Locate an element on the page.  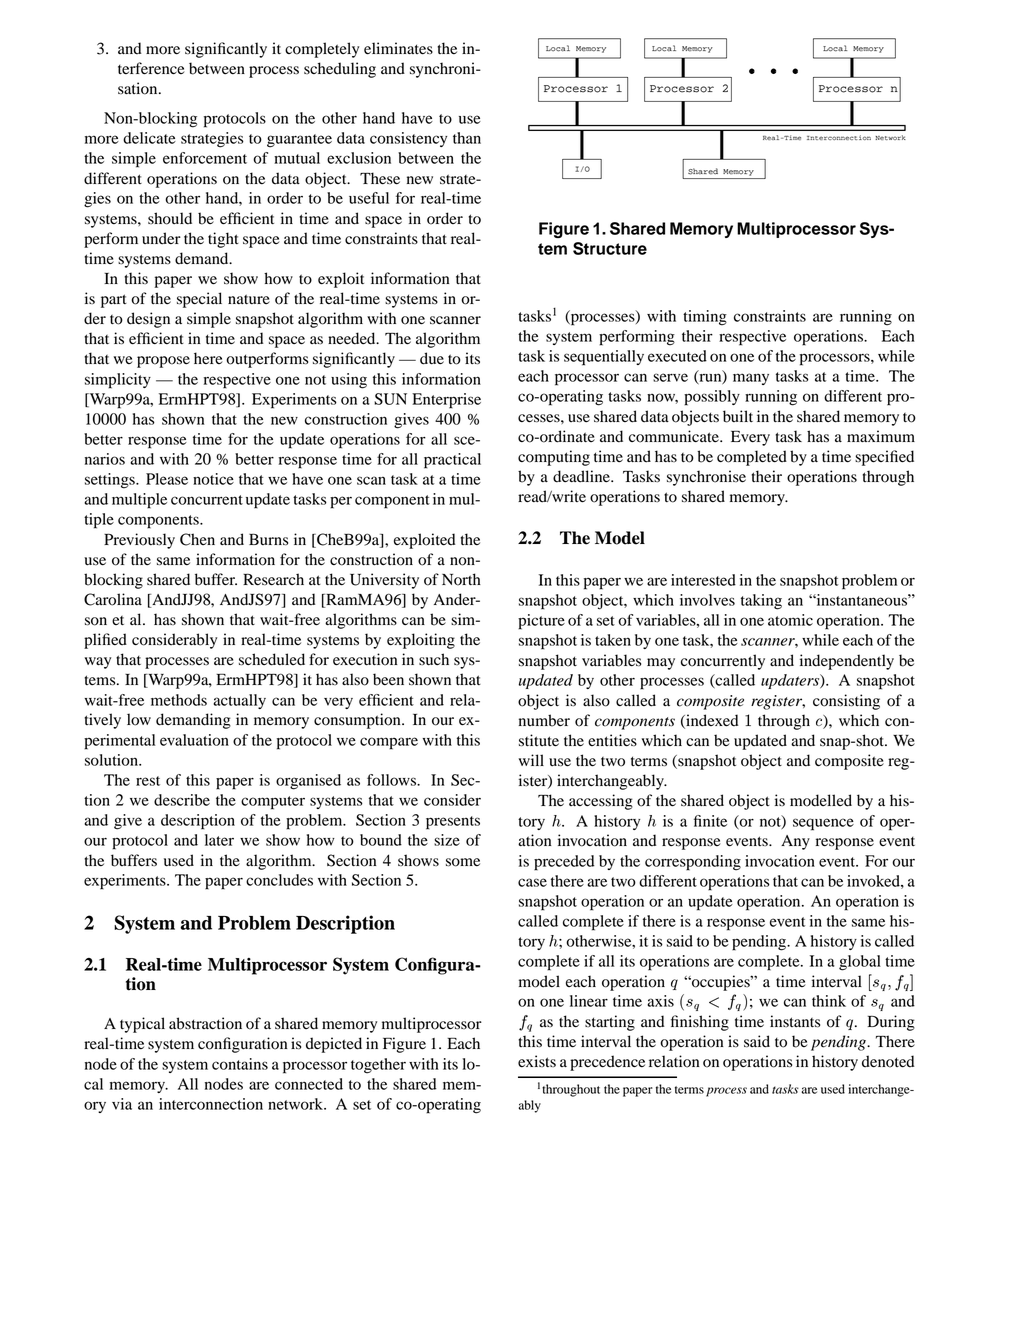
North is located at coordinates (461, 579).
